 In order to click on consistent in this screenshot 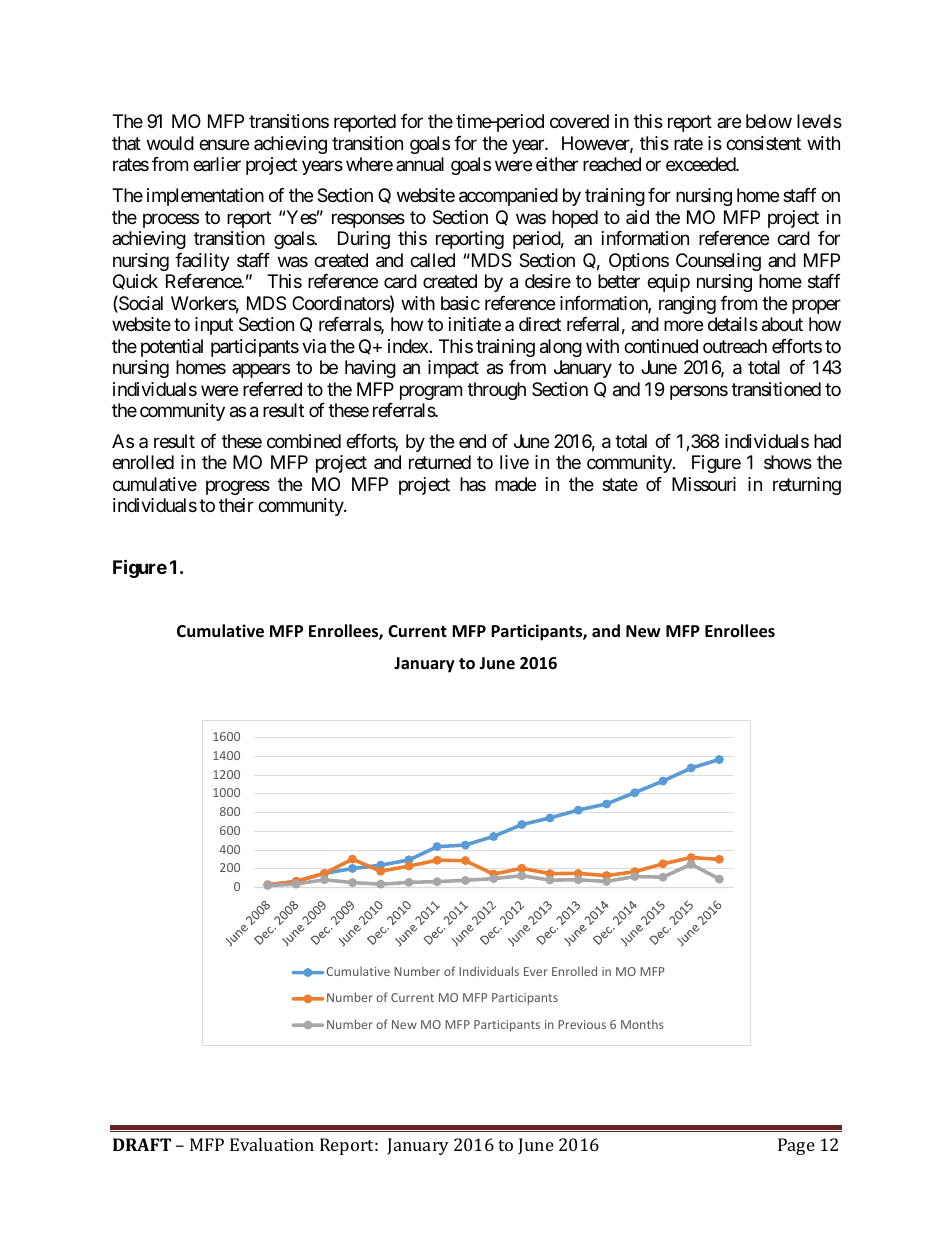, I will do `click(763, 143)`.
